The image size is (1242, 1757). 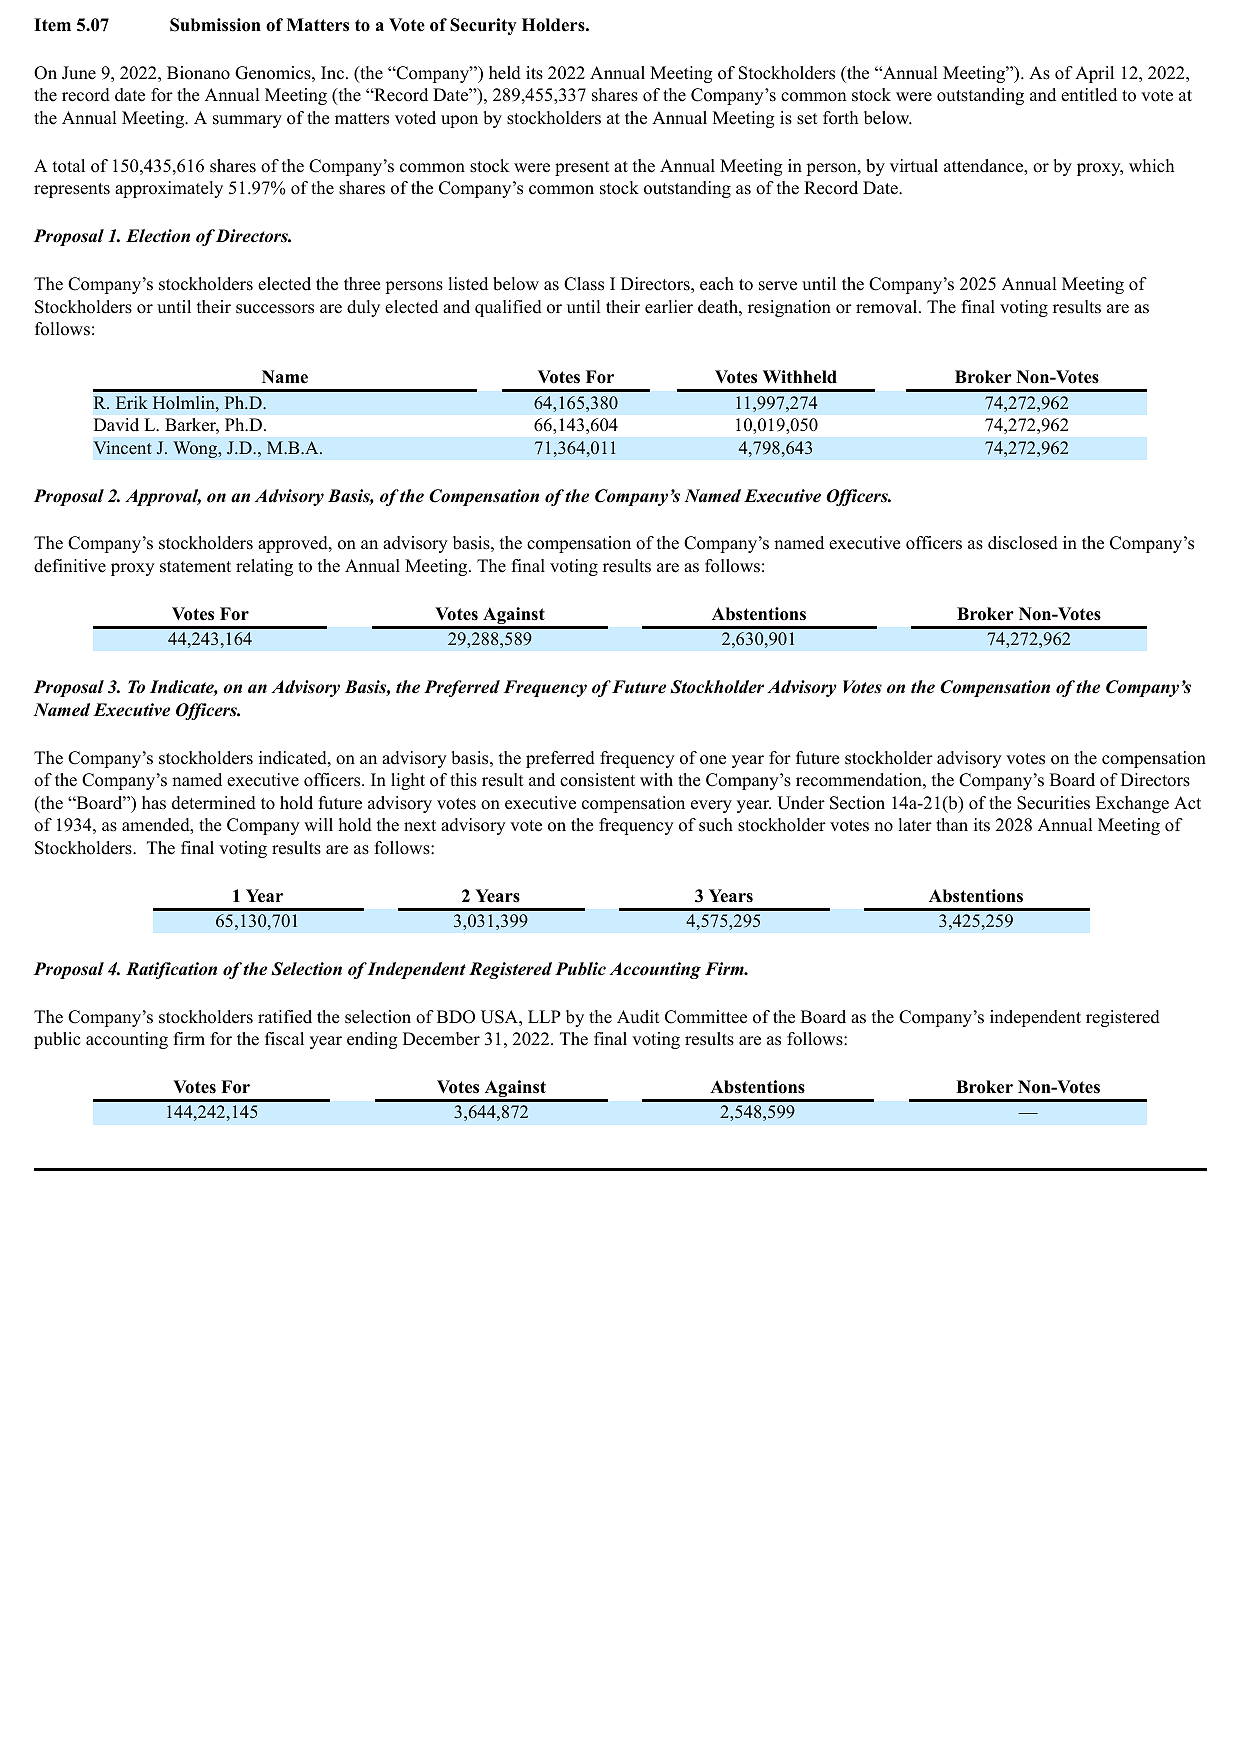 What do you see at coordinates (275, 309) in the screenshot?
I see `successors` at bounding box center [275, 309].
